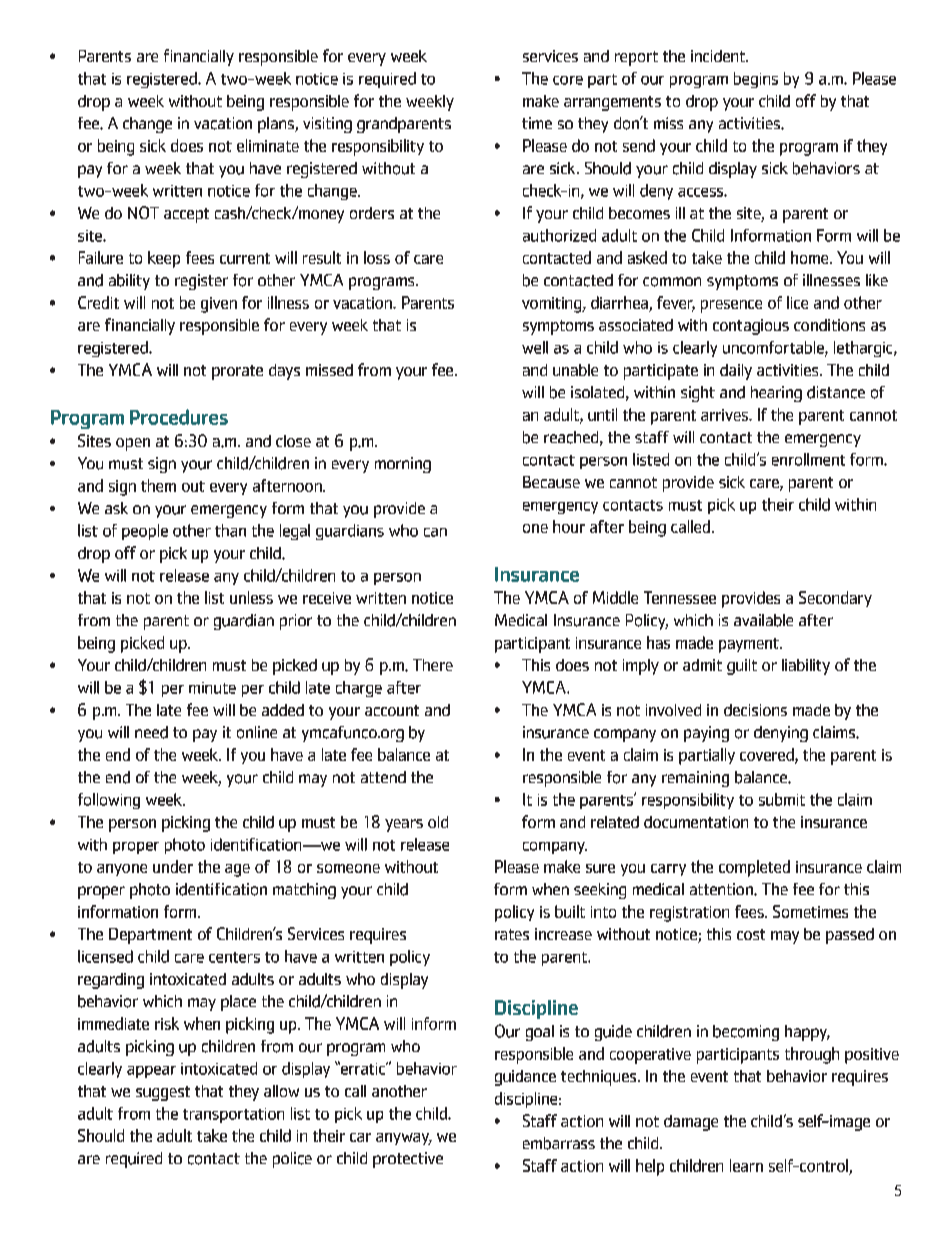 The height and width of the document is (1233, 952). What do you see at coordinates (559, 1143) in the document?
I see `embarrass` at bounding box center [559, 1143].
